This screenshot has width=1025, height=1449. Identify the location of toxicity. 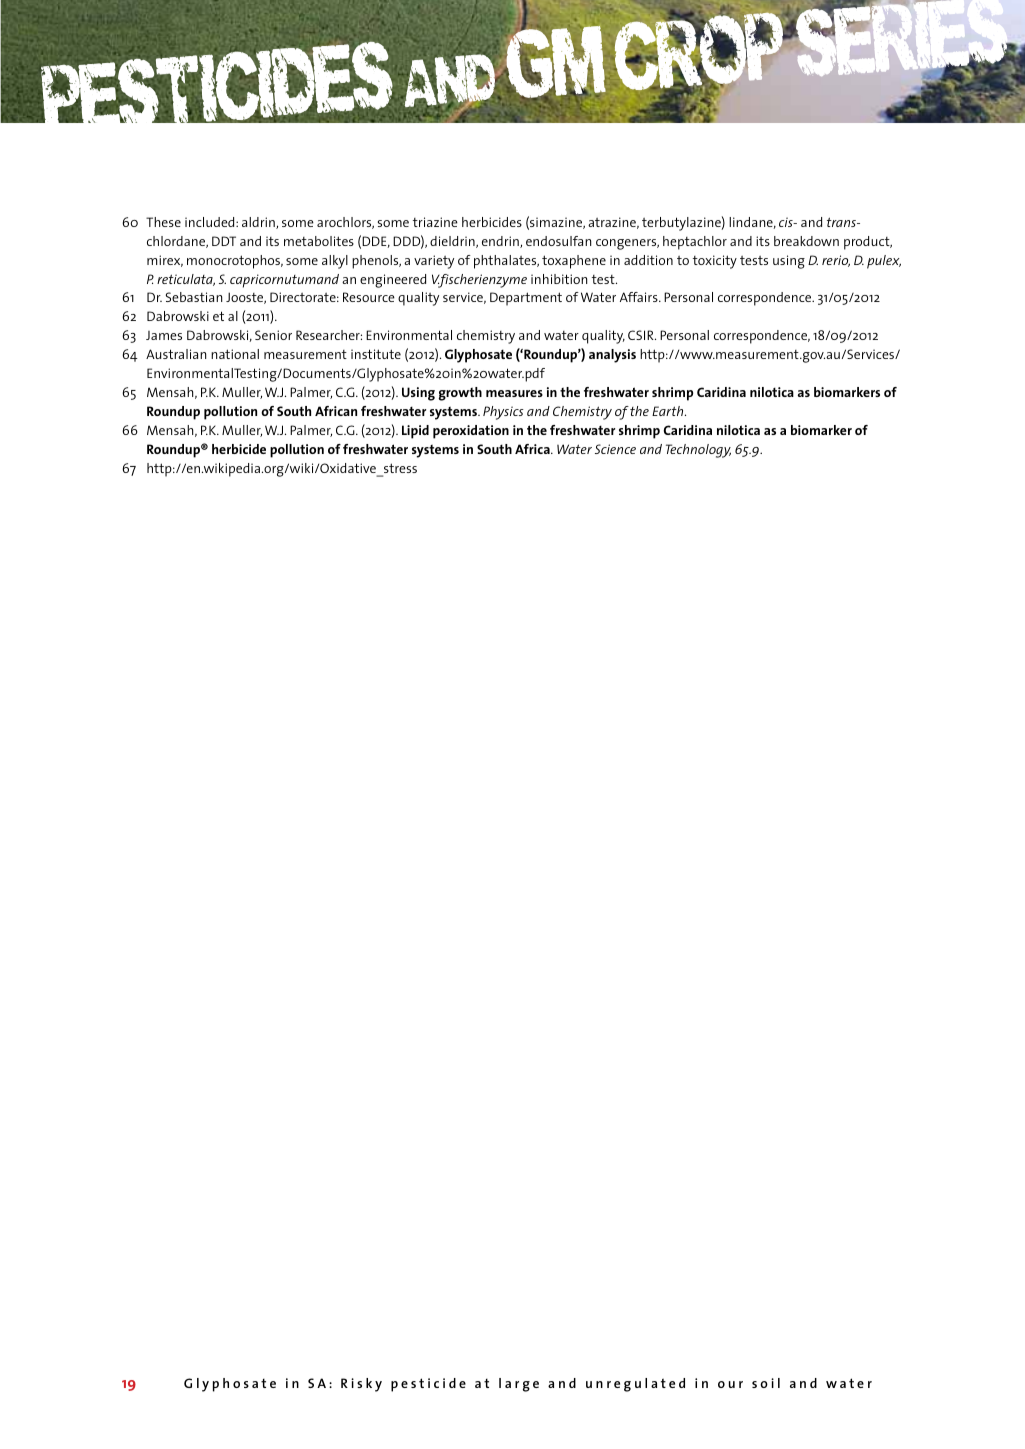
(715, 262).
